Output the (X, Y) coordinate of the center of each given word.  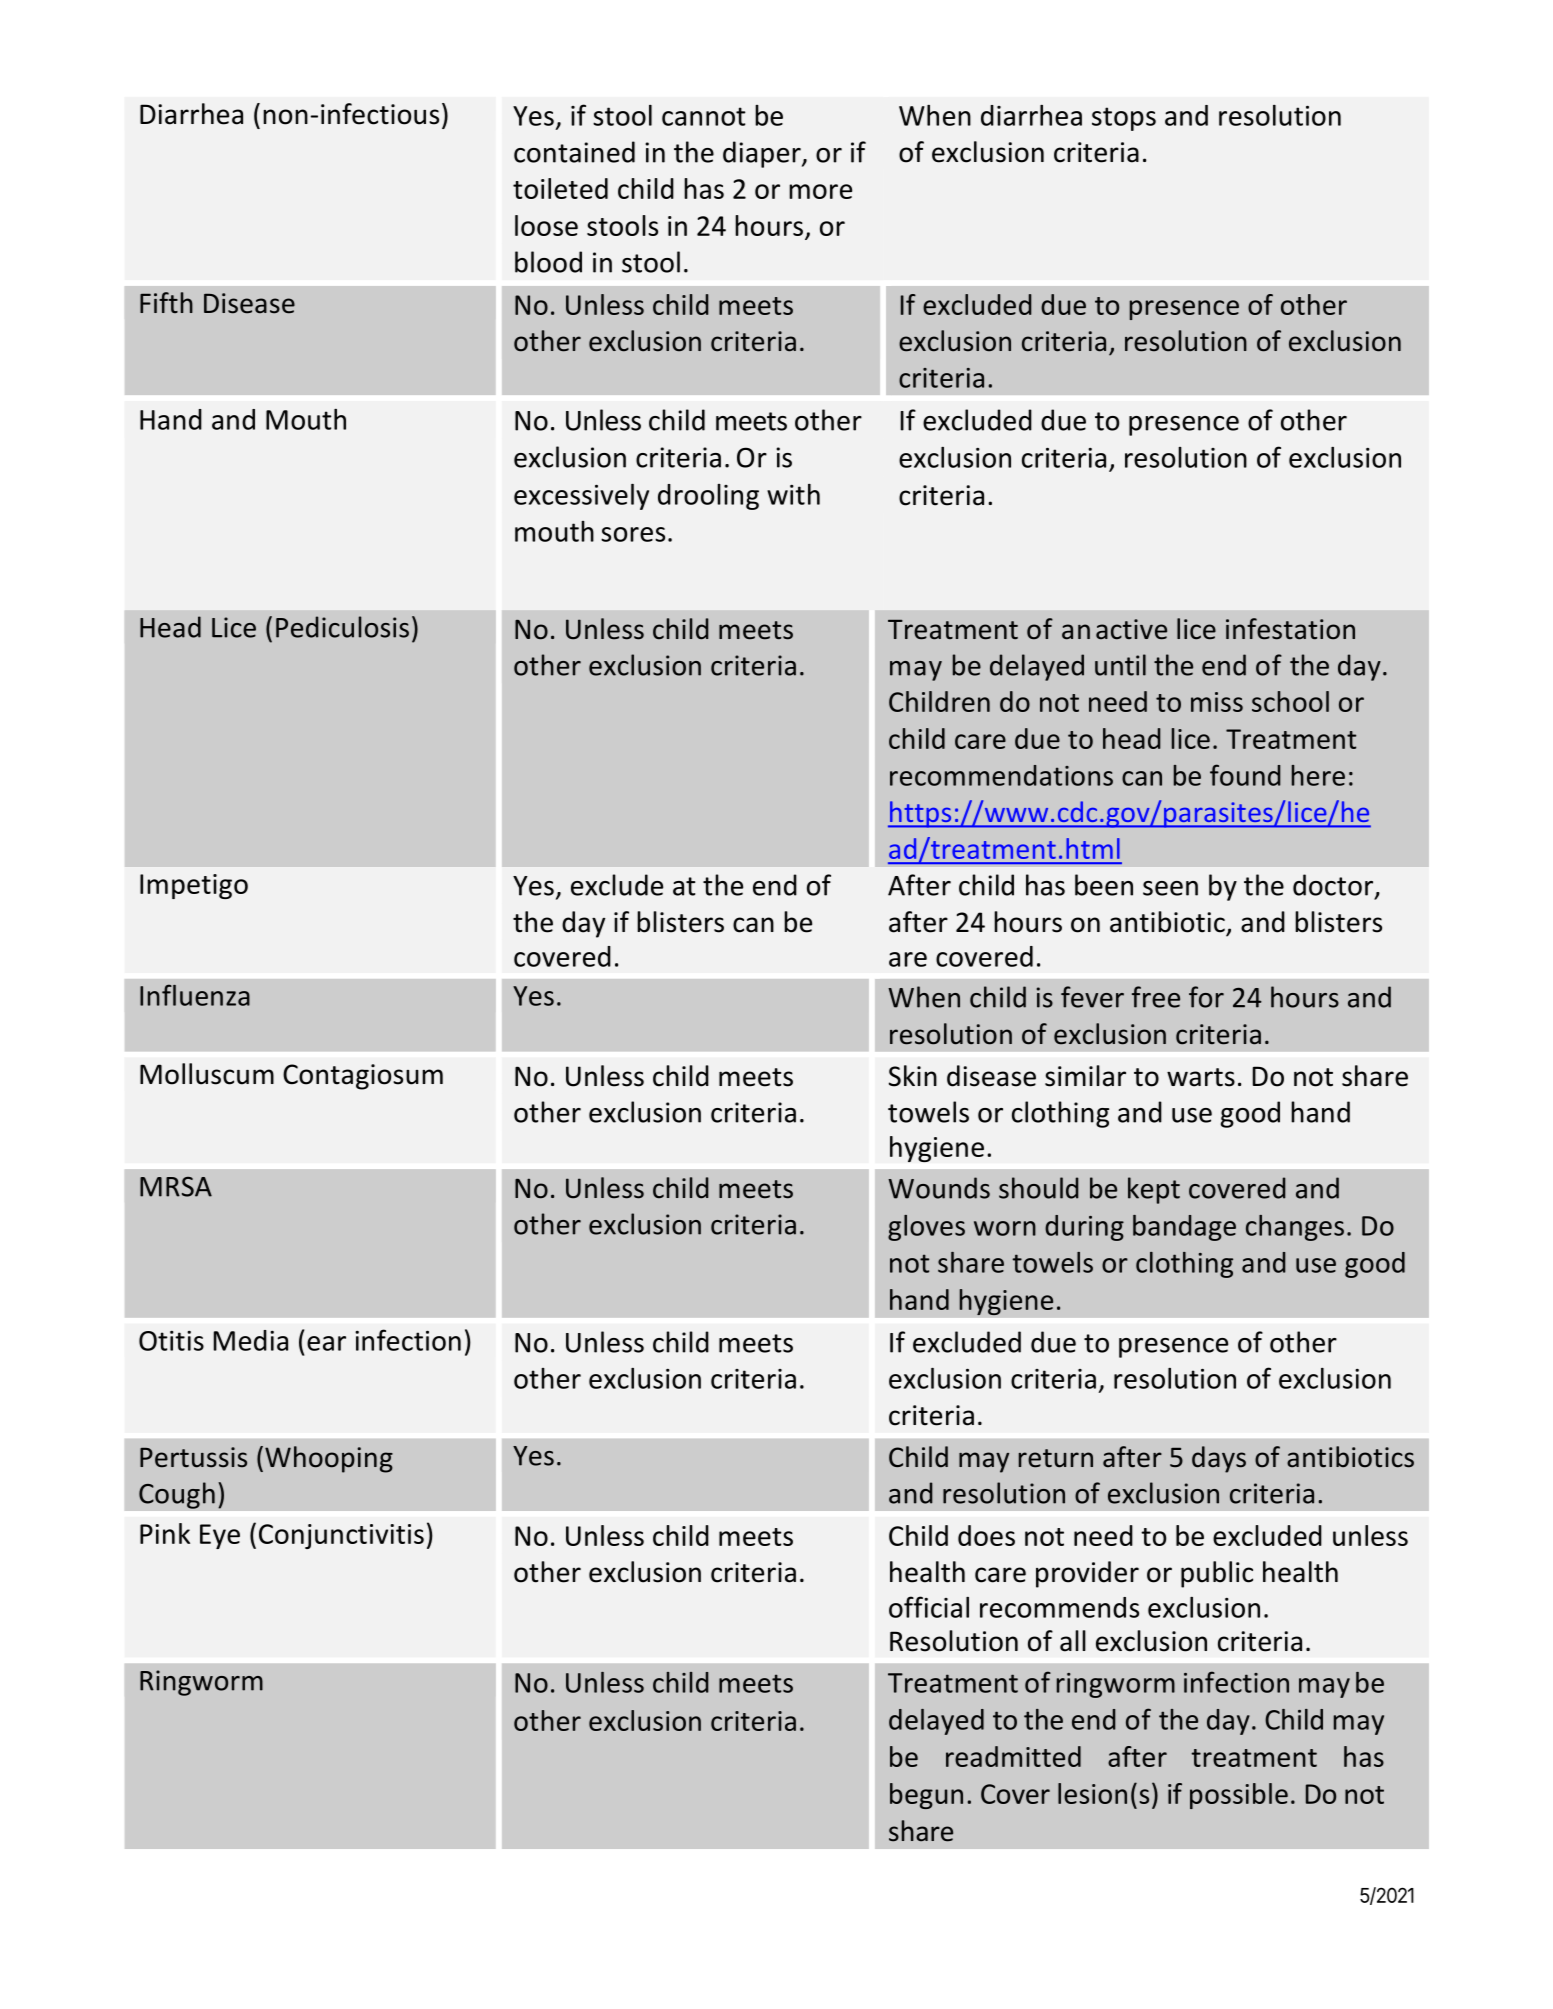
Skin (913, 1076)
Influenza (195, 995)
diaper (763, 154)
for (1206, 997)
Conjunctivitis (341, 1536)
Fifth (166, 302)
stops (1124, 119)
